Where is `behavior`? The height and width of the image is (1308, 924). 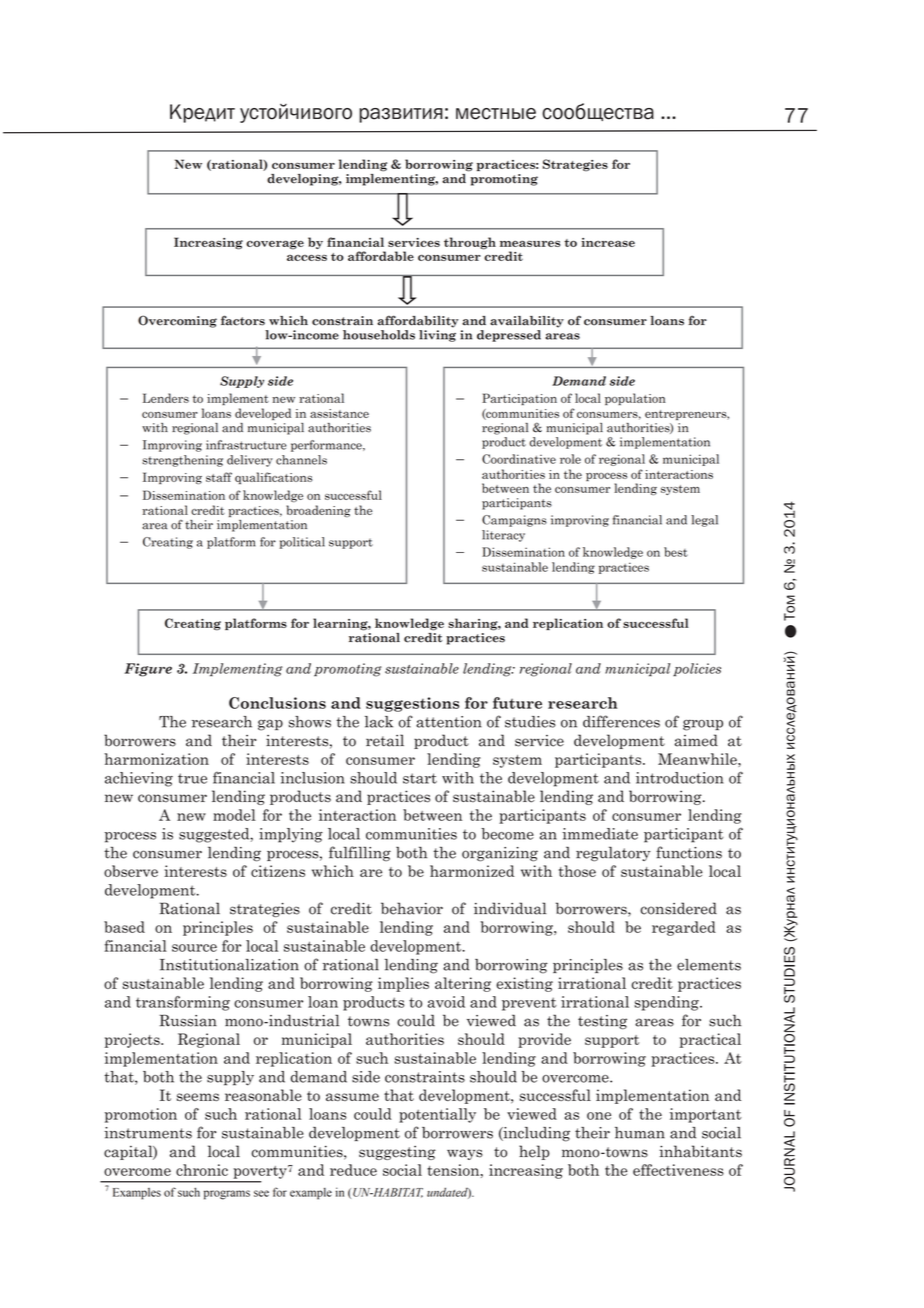 behavior is located at coordinates (412, 908).
